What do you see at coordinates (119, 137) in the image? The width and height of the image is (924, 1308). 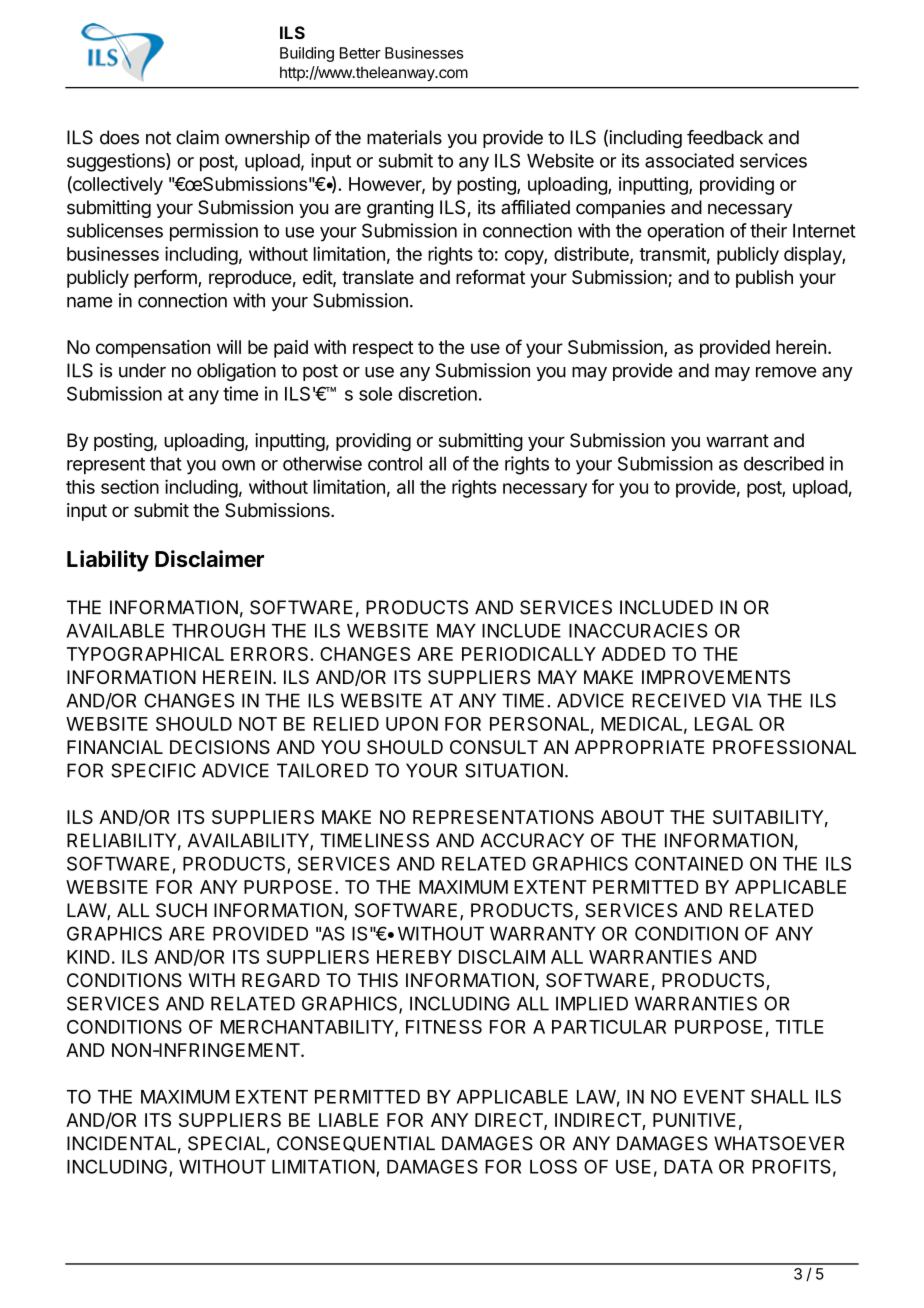 I see `does` at bounding box center [119, 137].
